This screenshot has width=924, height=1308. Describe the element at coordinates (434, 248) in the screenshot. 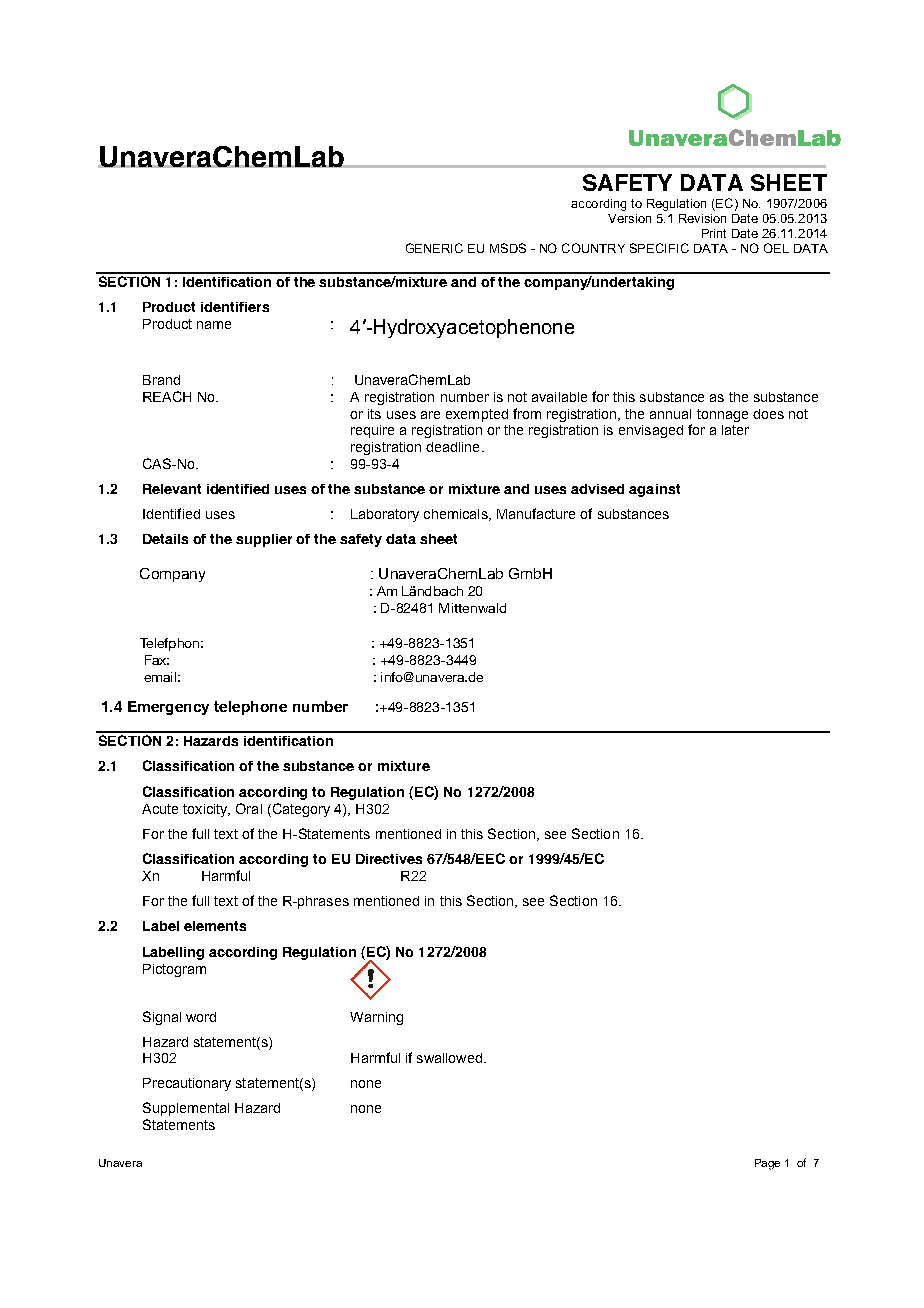

I see `GENERIC` at that location.
